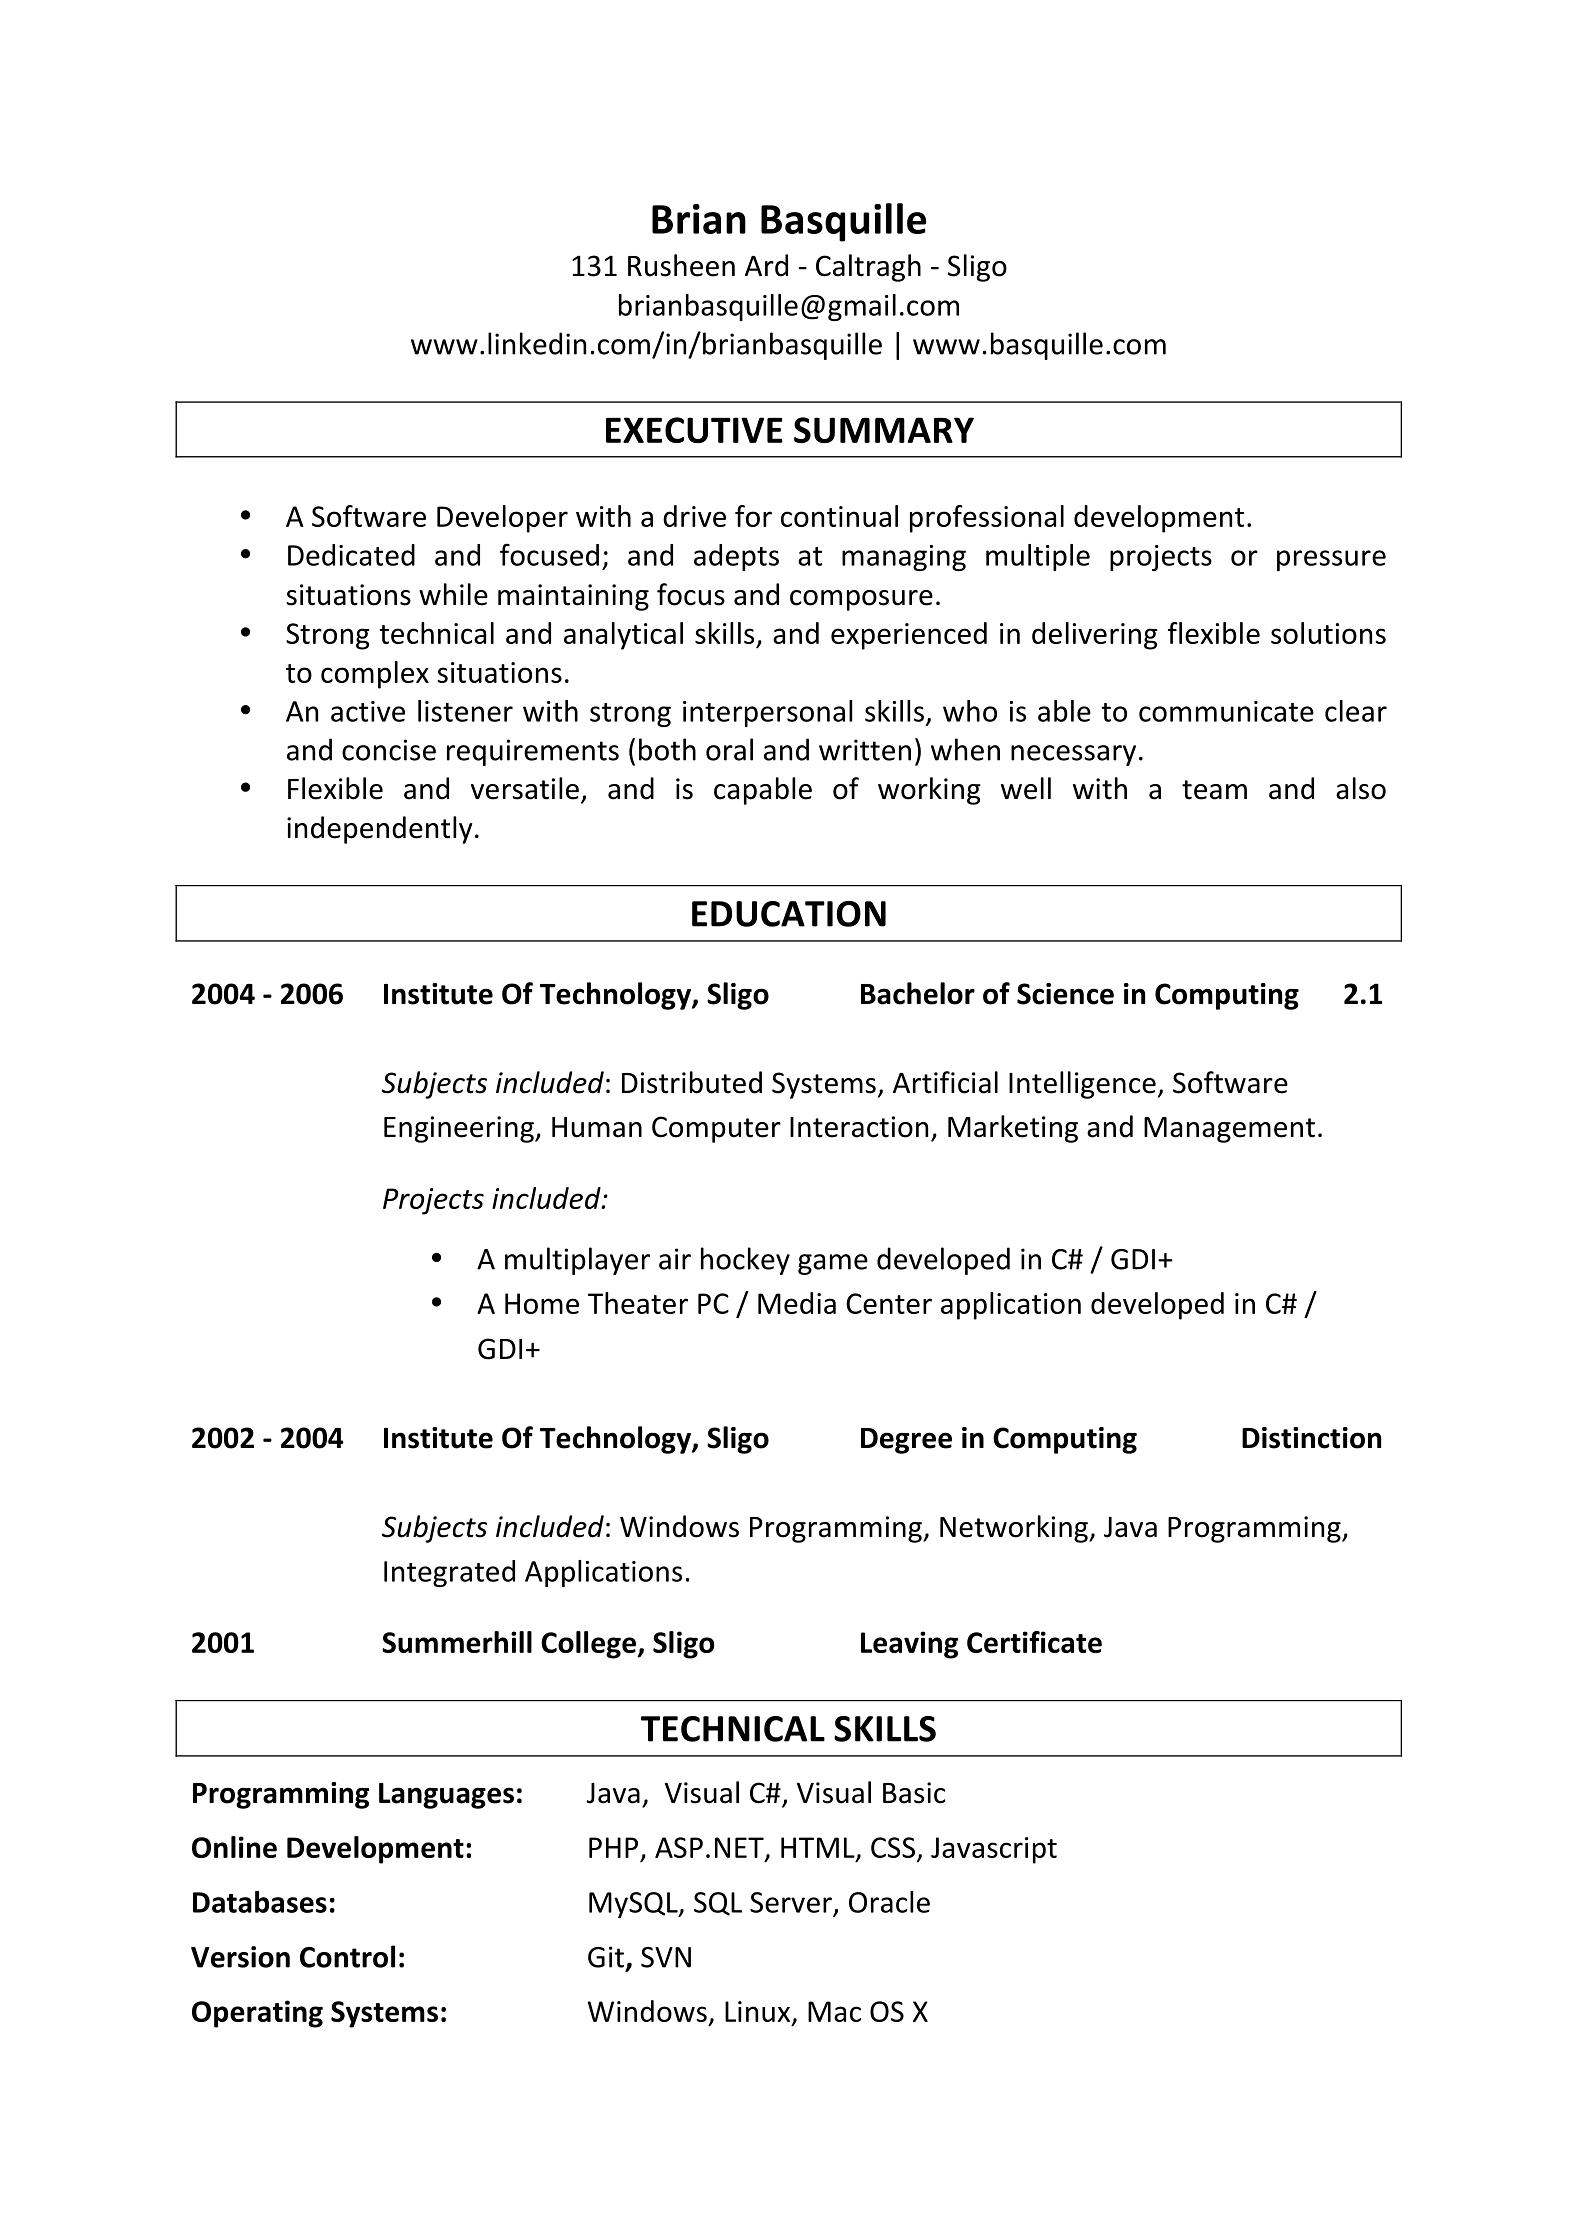  What do you see at coordinates (859, 1127) in the image?
I see `Interaction` at bounding box center [859, 1127].
